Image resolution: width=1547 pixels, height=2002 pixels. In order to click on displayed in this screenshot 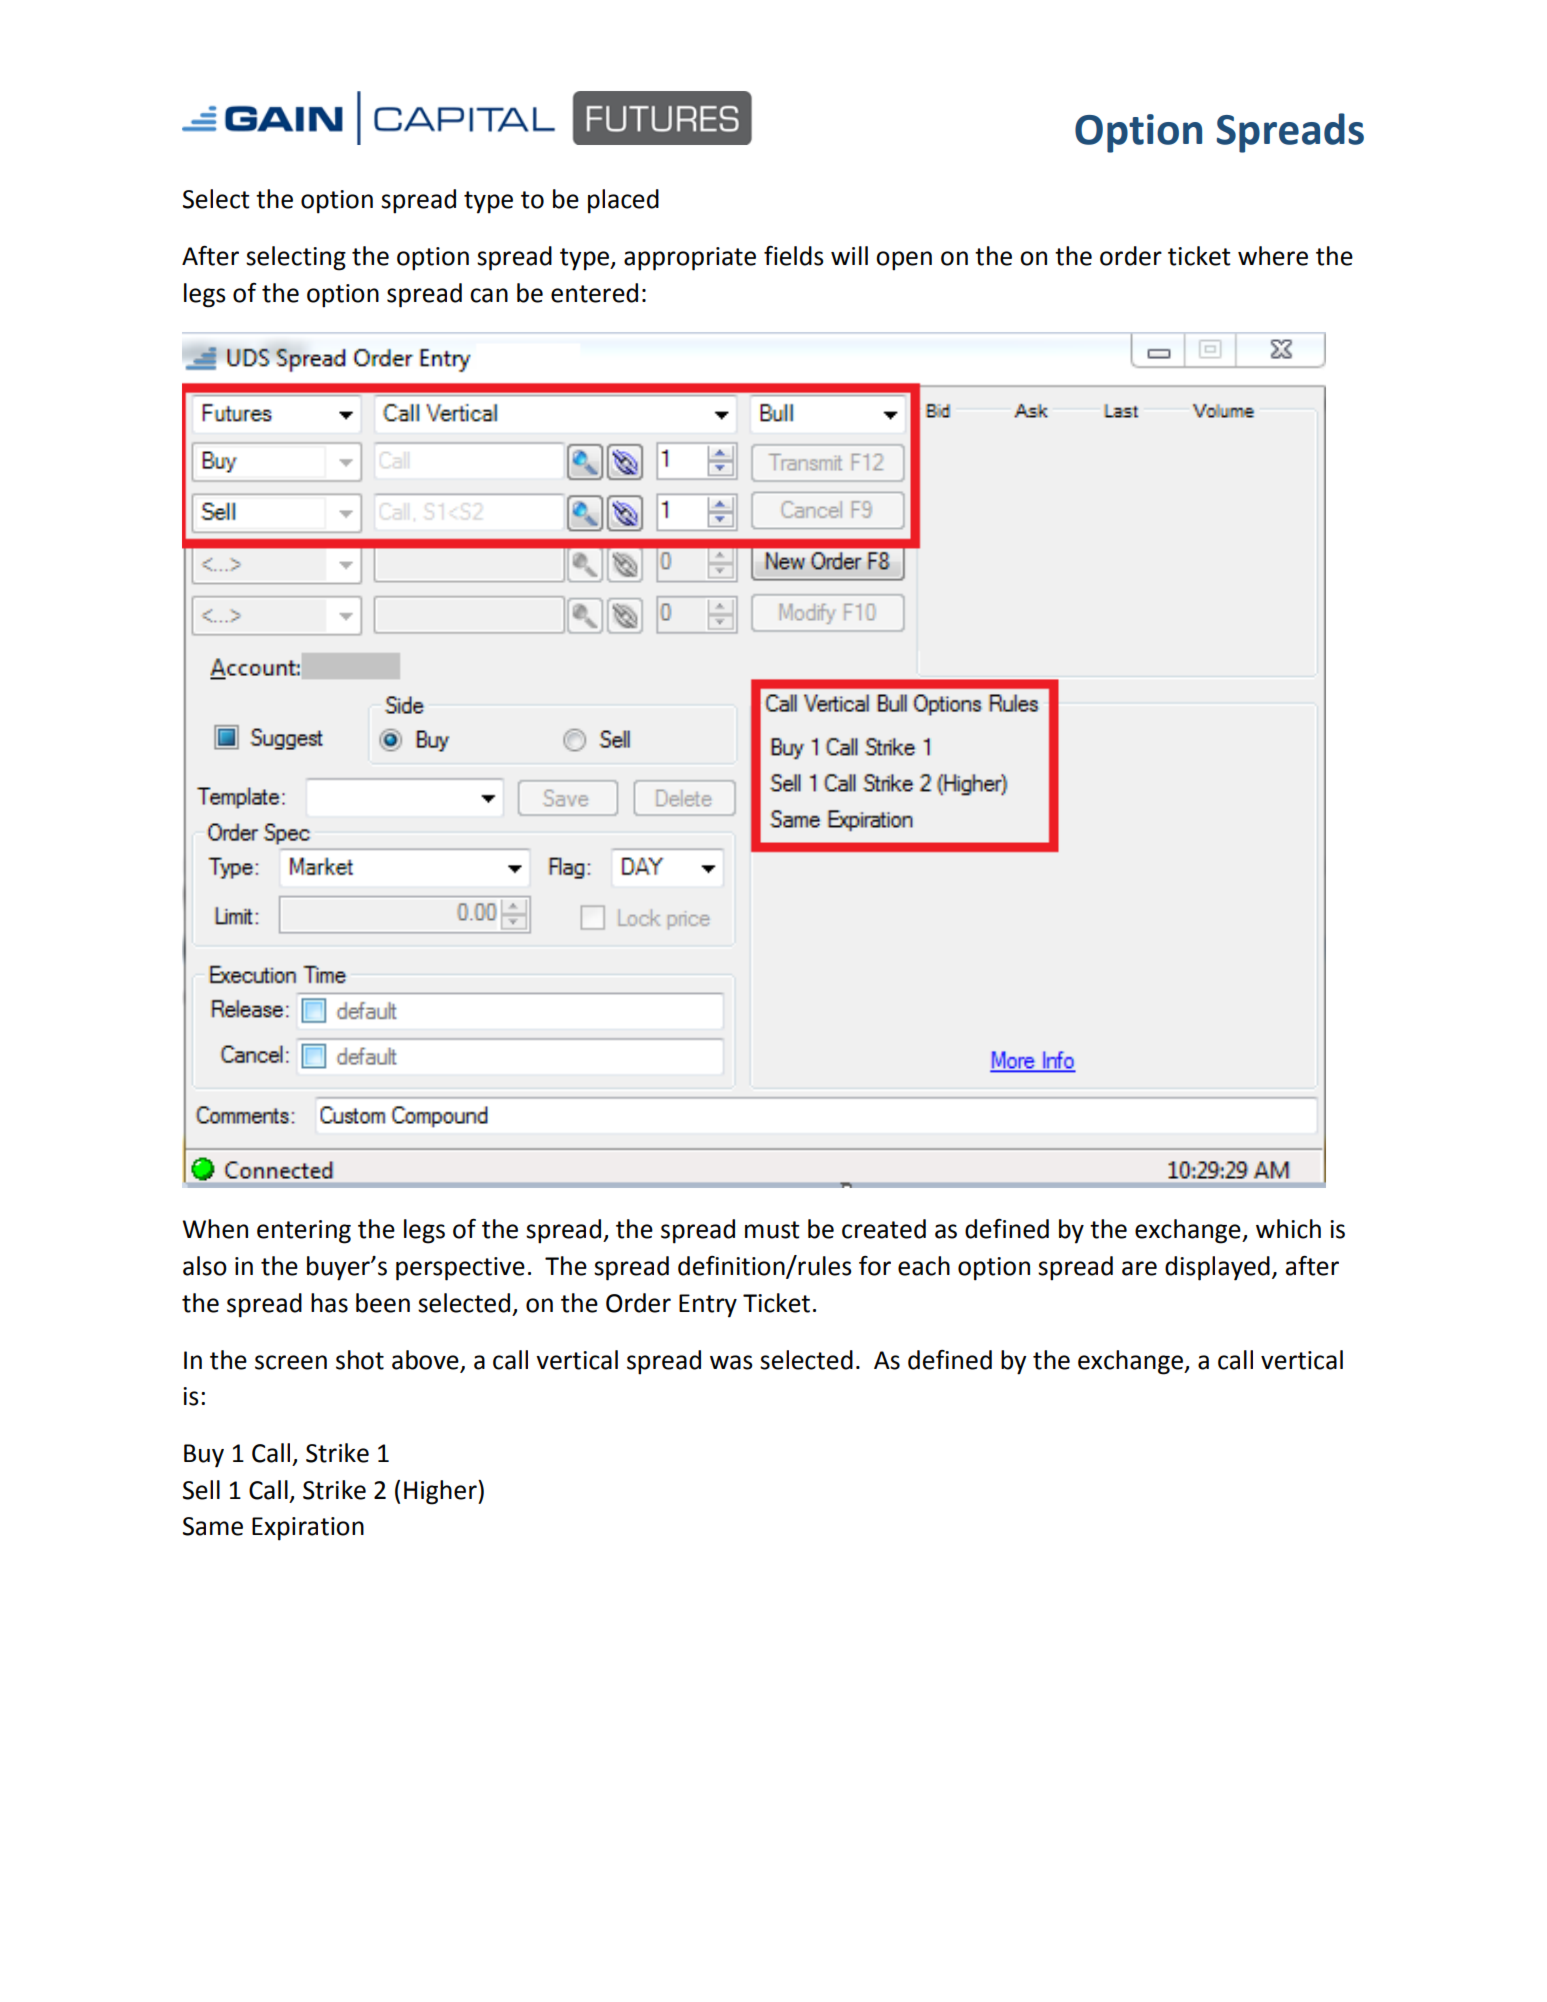, I will do `click(1217, 1268)`.
